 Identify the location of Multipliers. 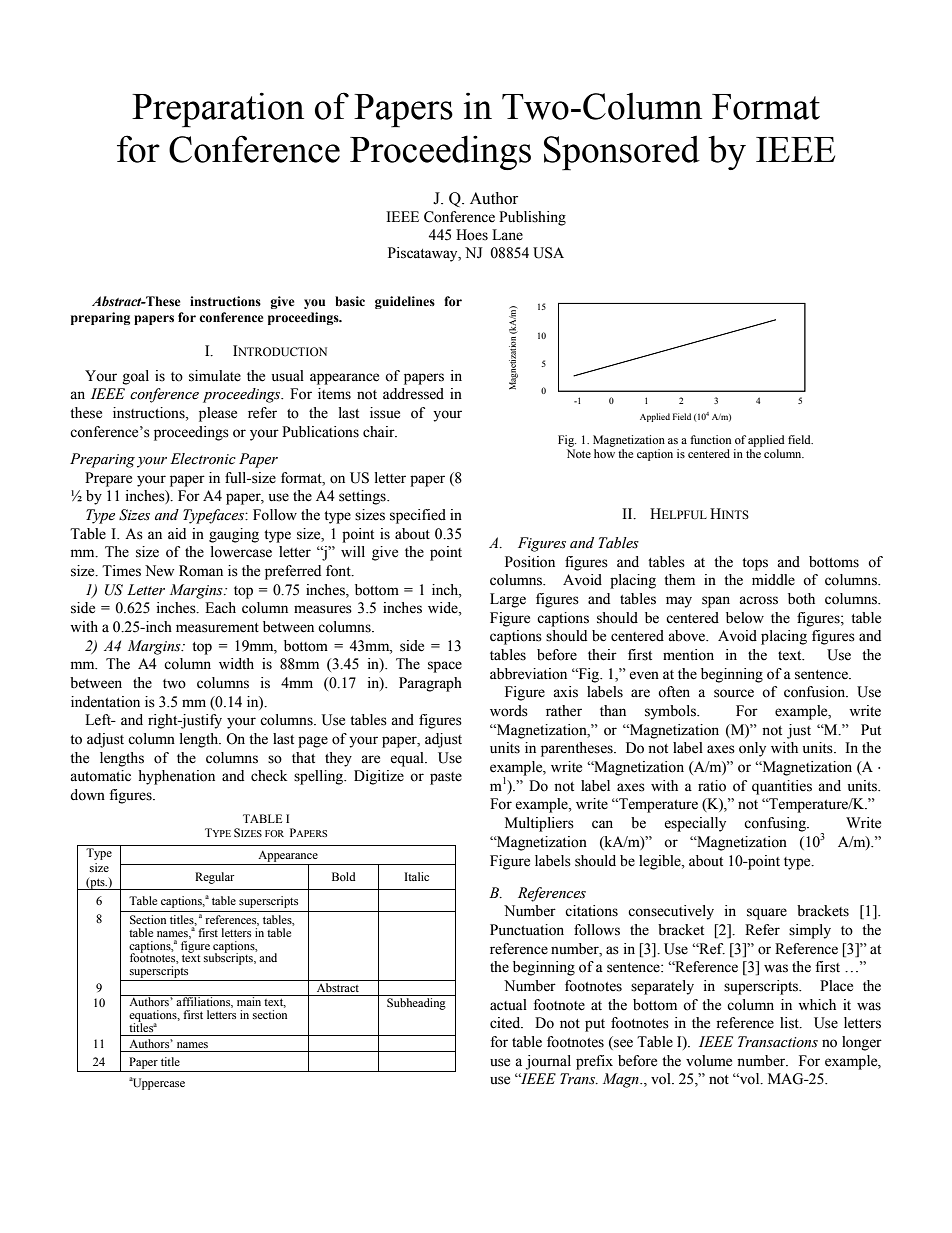
(539, 824).
